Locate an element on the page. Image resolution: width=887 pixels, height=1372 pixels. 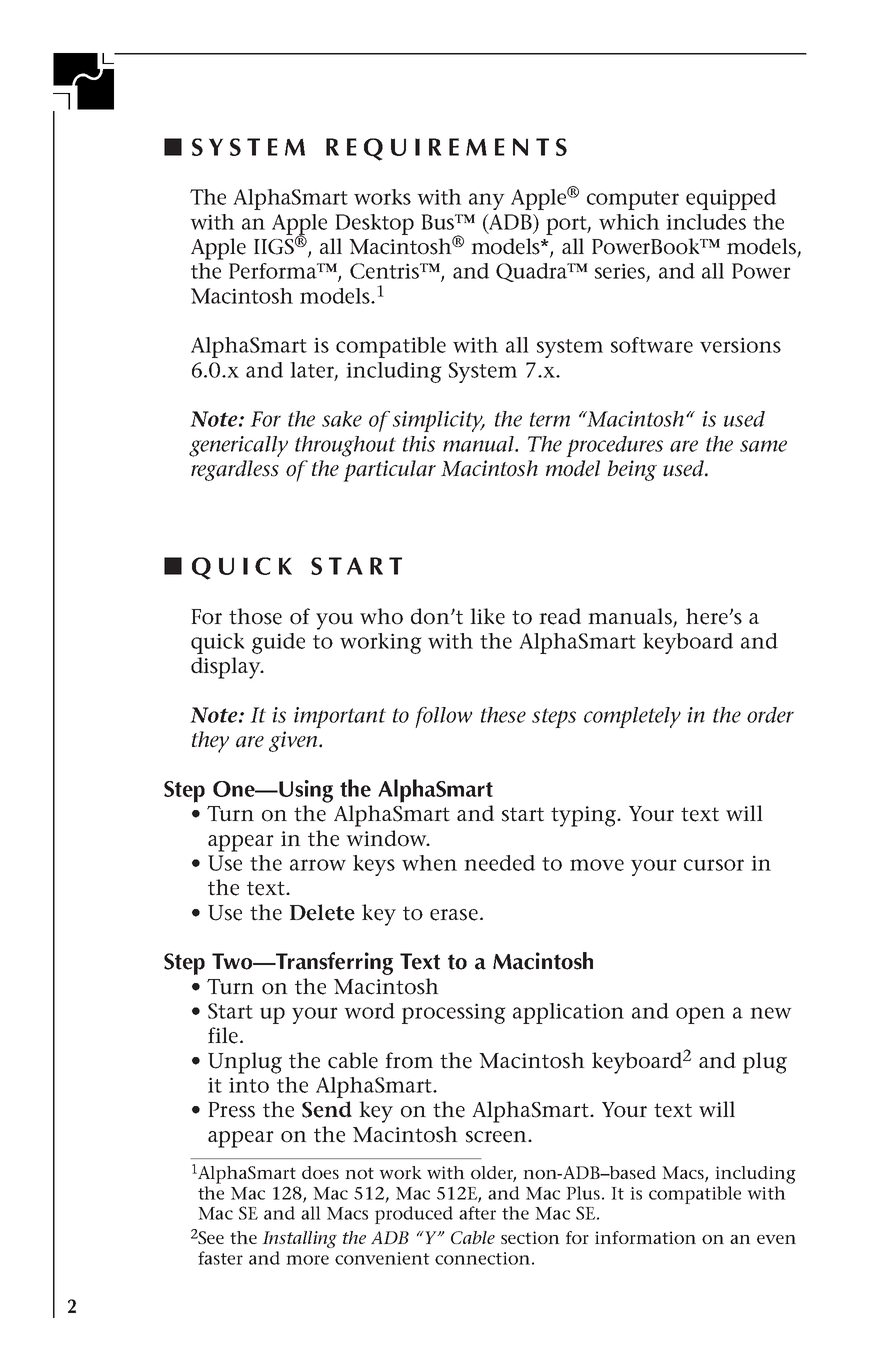
any is located at coordinates (487, 201).
